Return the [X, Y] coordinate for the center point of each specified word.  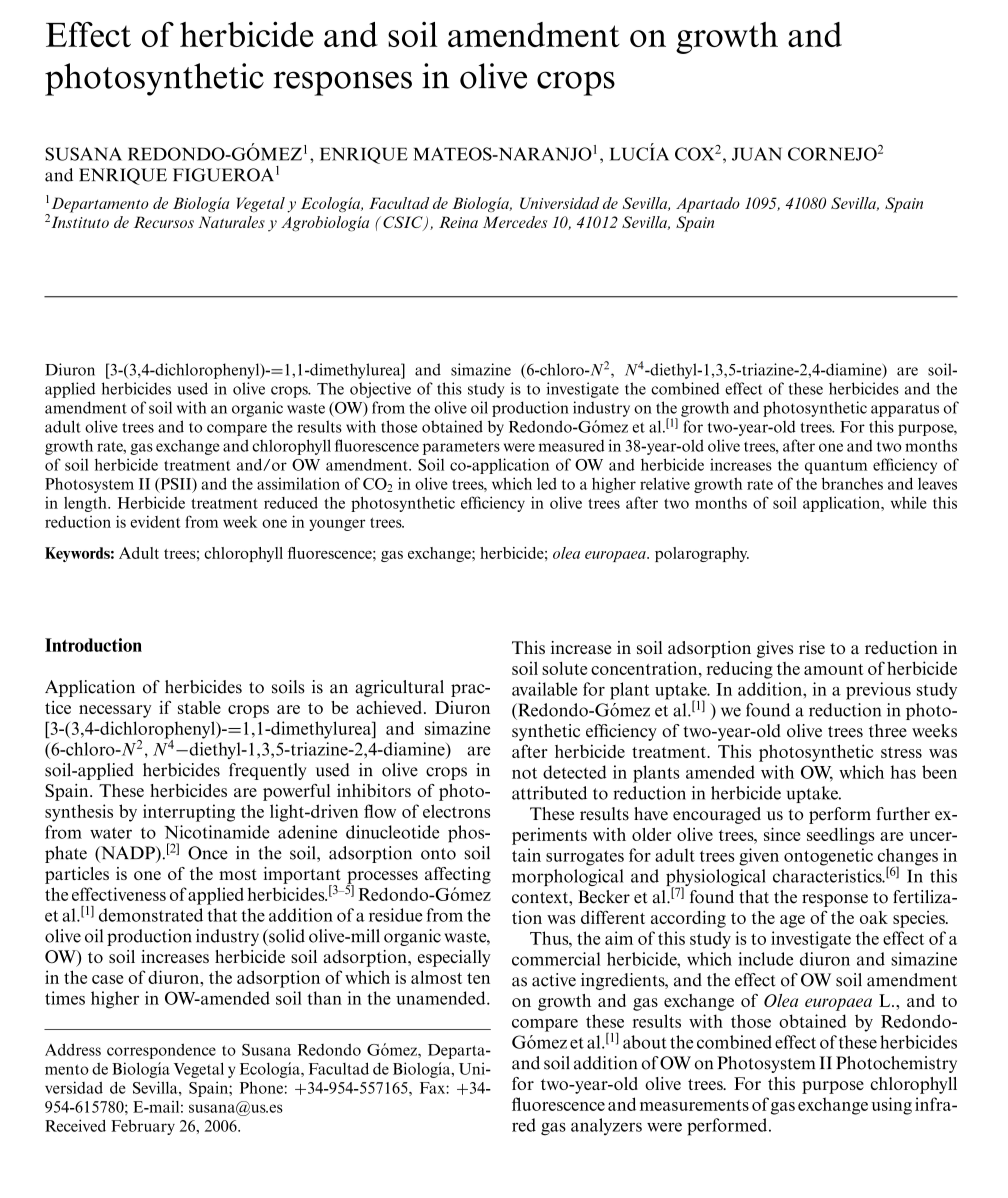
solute [564, 668]
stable [199, 707]
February [143, 1127]
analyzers [606, 1126]
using [891, 1106]
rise [812, 647]
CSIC [404, 223]
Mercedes [515, 222]
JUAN [757, 154]
